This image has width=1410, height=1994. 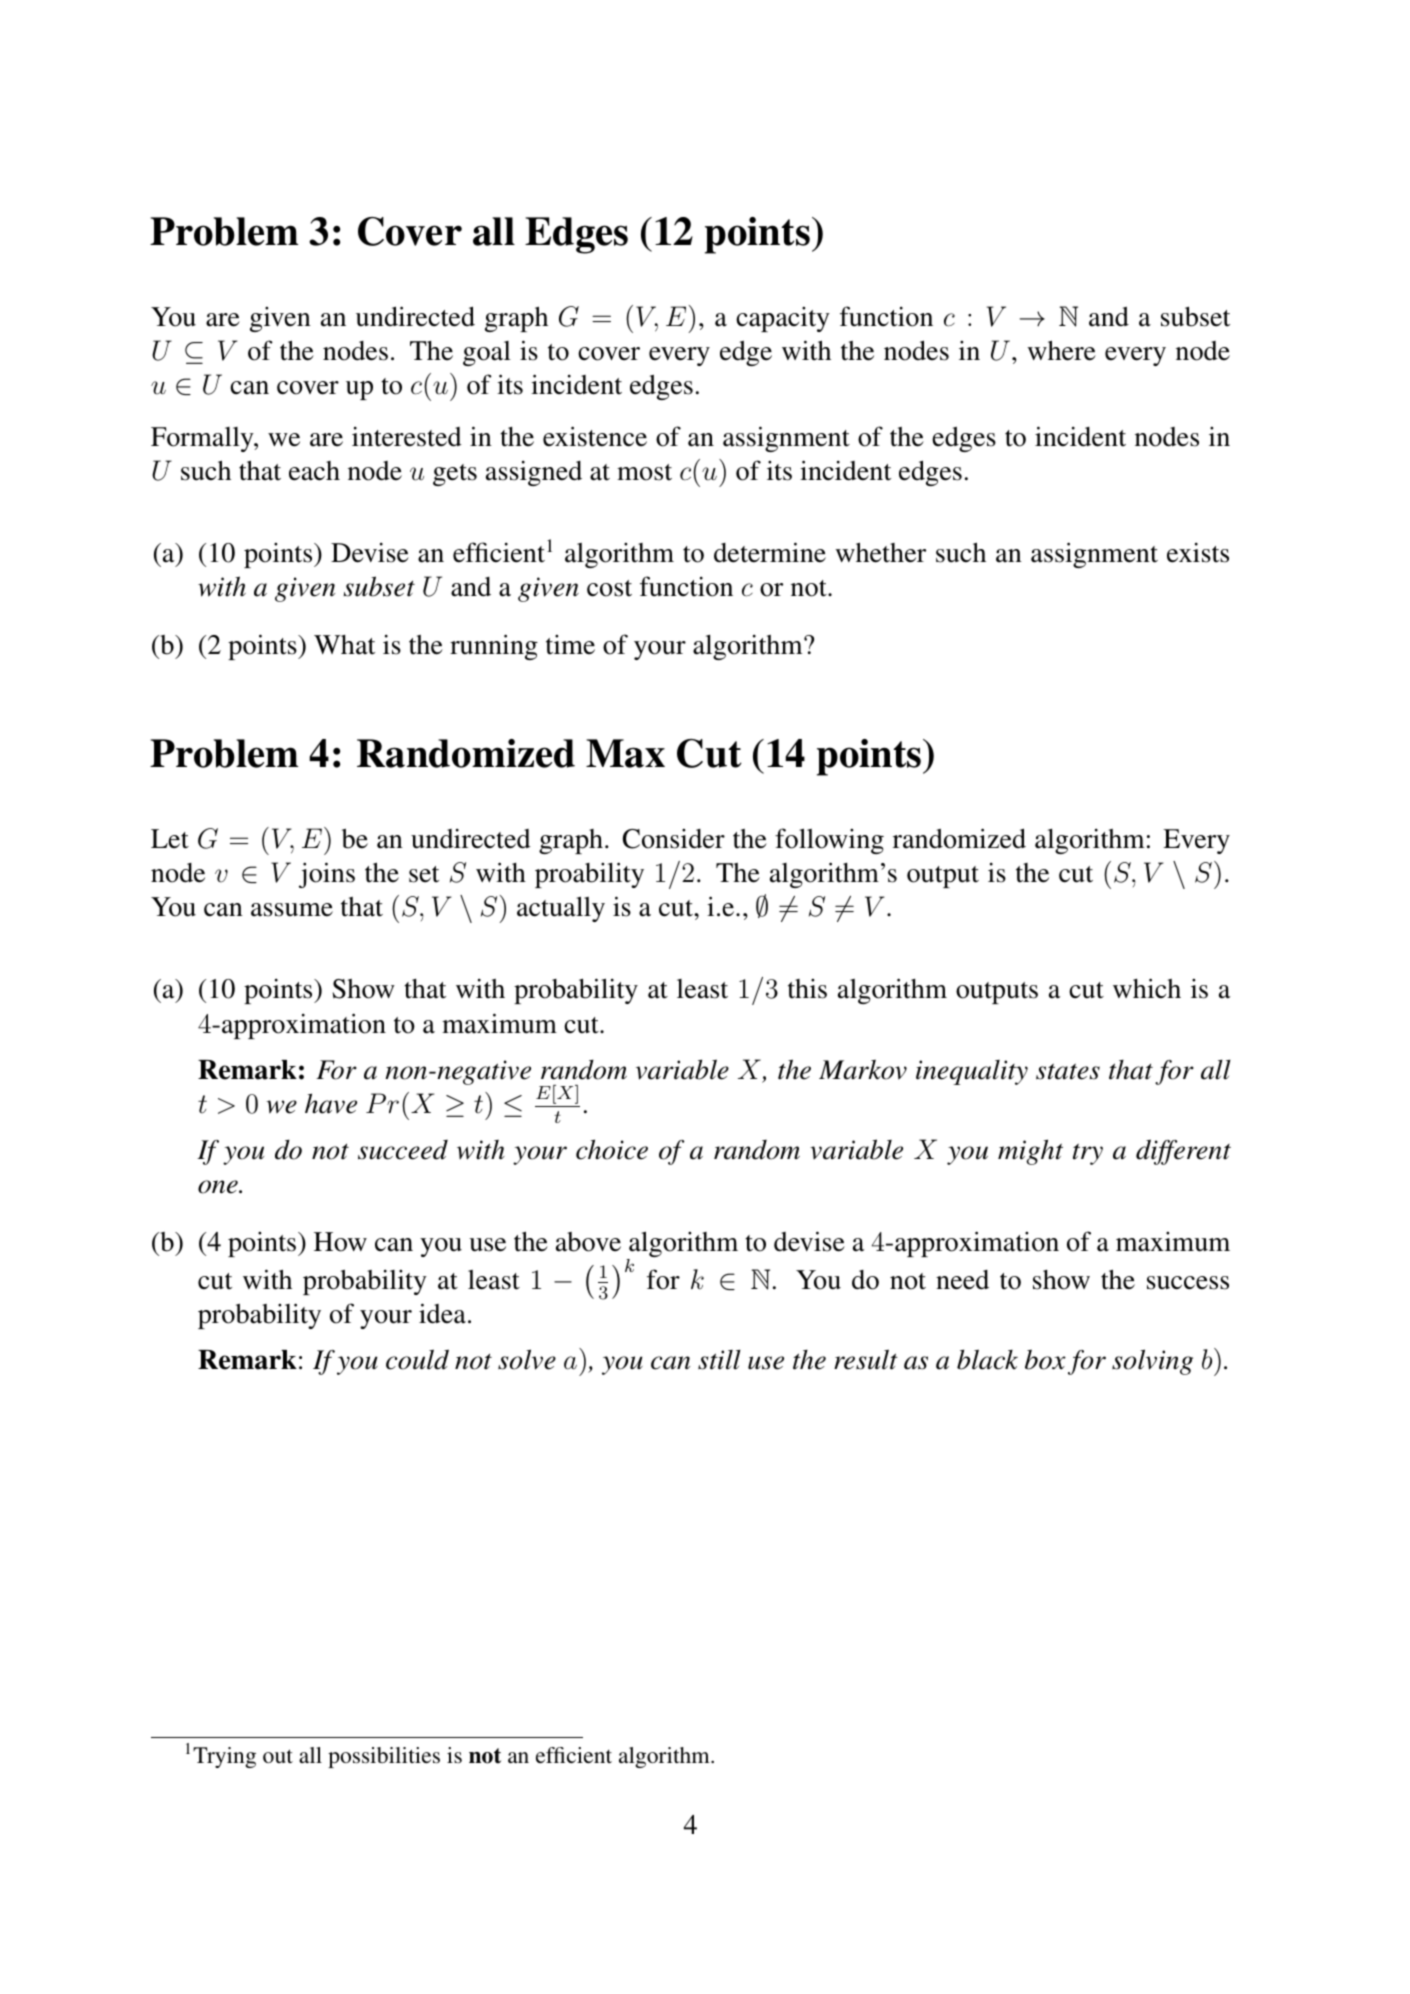 What do you see at coordinates (331, 1103) in the image?
I see `have` at bounding box center [331, 1103].
